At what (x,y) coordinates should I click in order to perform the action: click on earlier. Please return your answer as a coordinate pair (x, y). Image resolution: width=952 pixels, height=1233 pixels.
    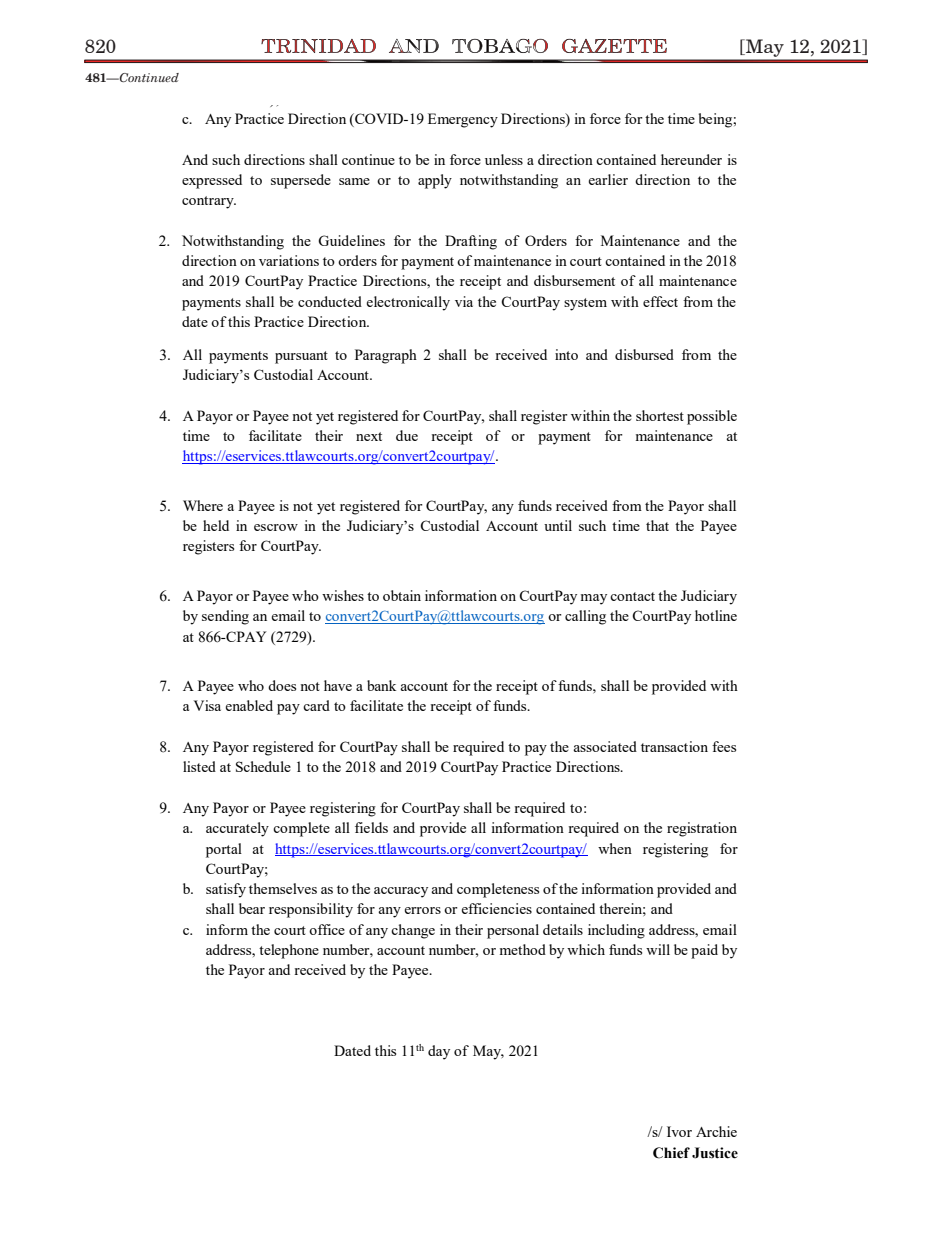
    Looking at the image, I should click on (608, 179).
